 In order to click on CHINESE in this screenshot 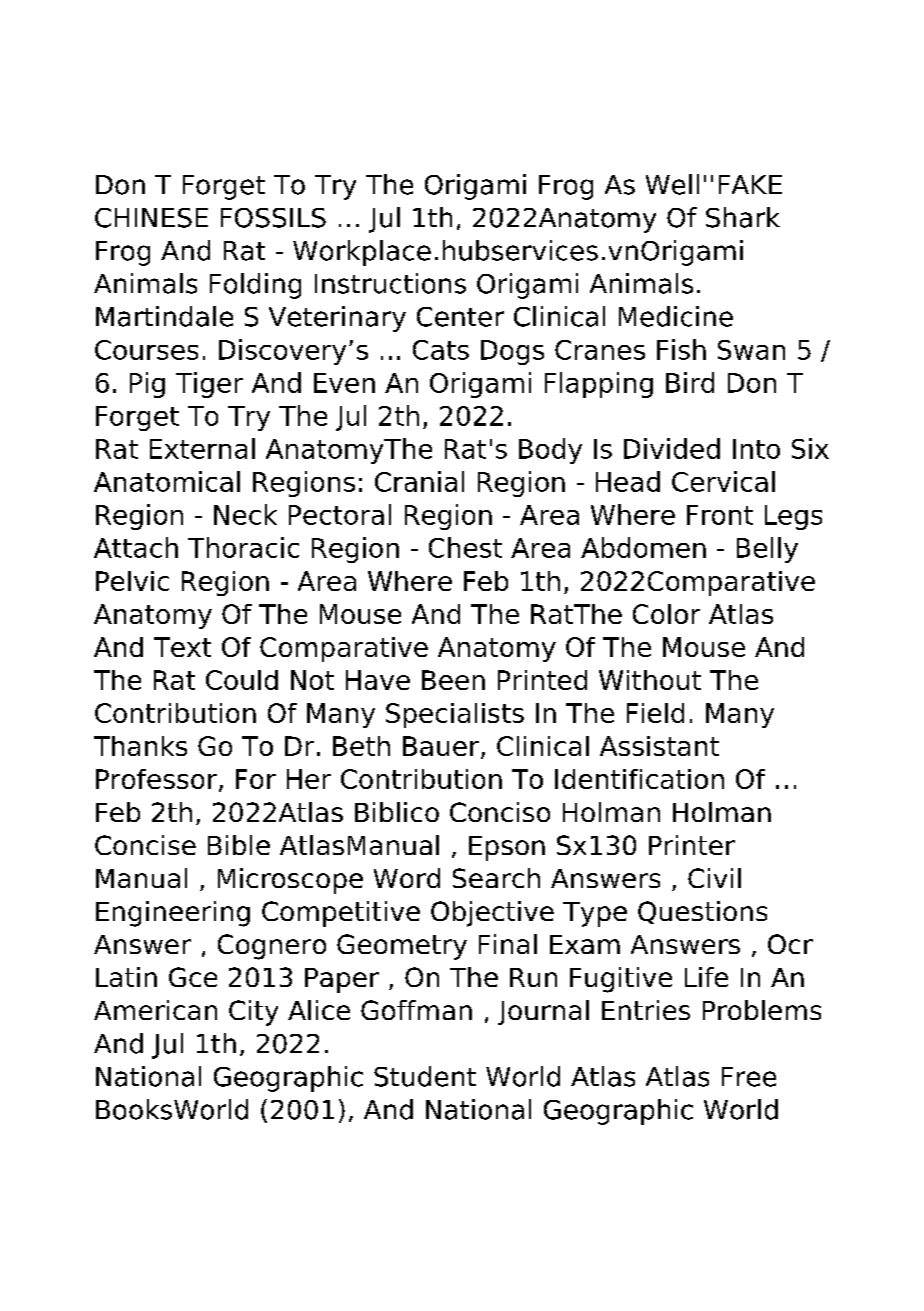, I will do `click(151, 218)`.
